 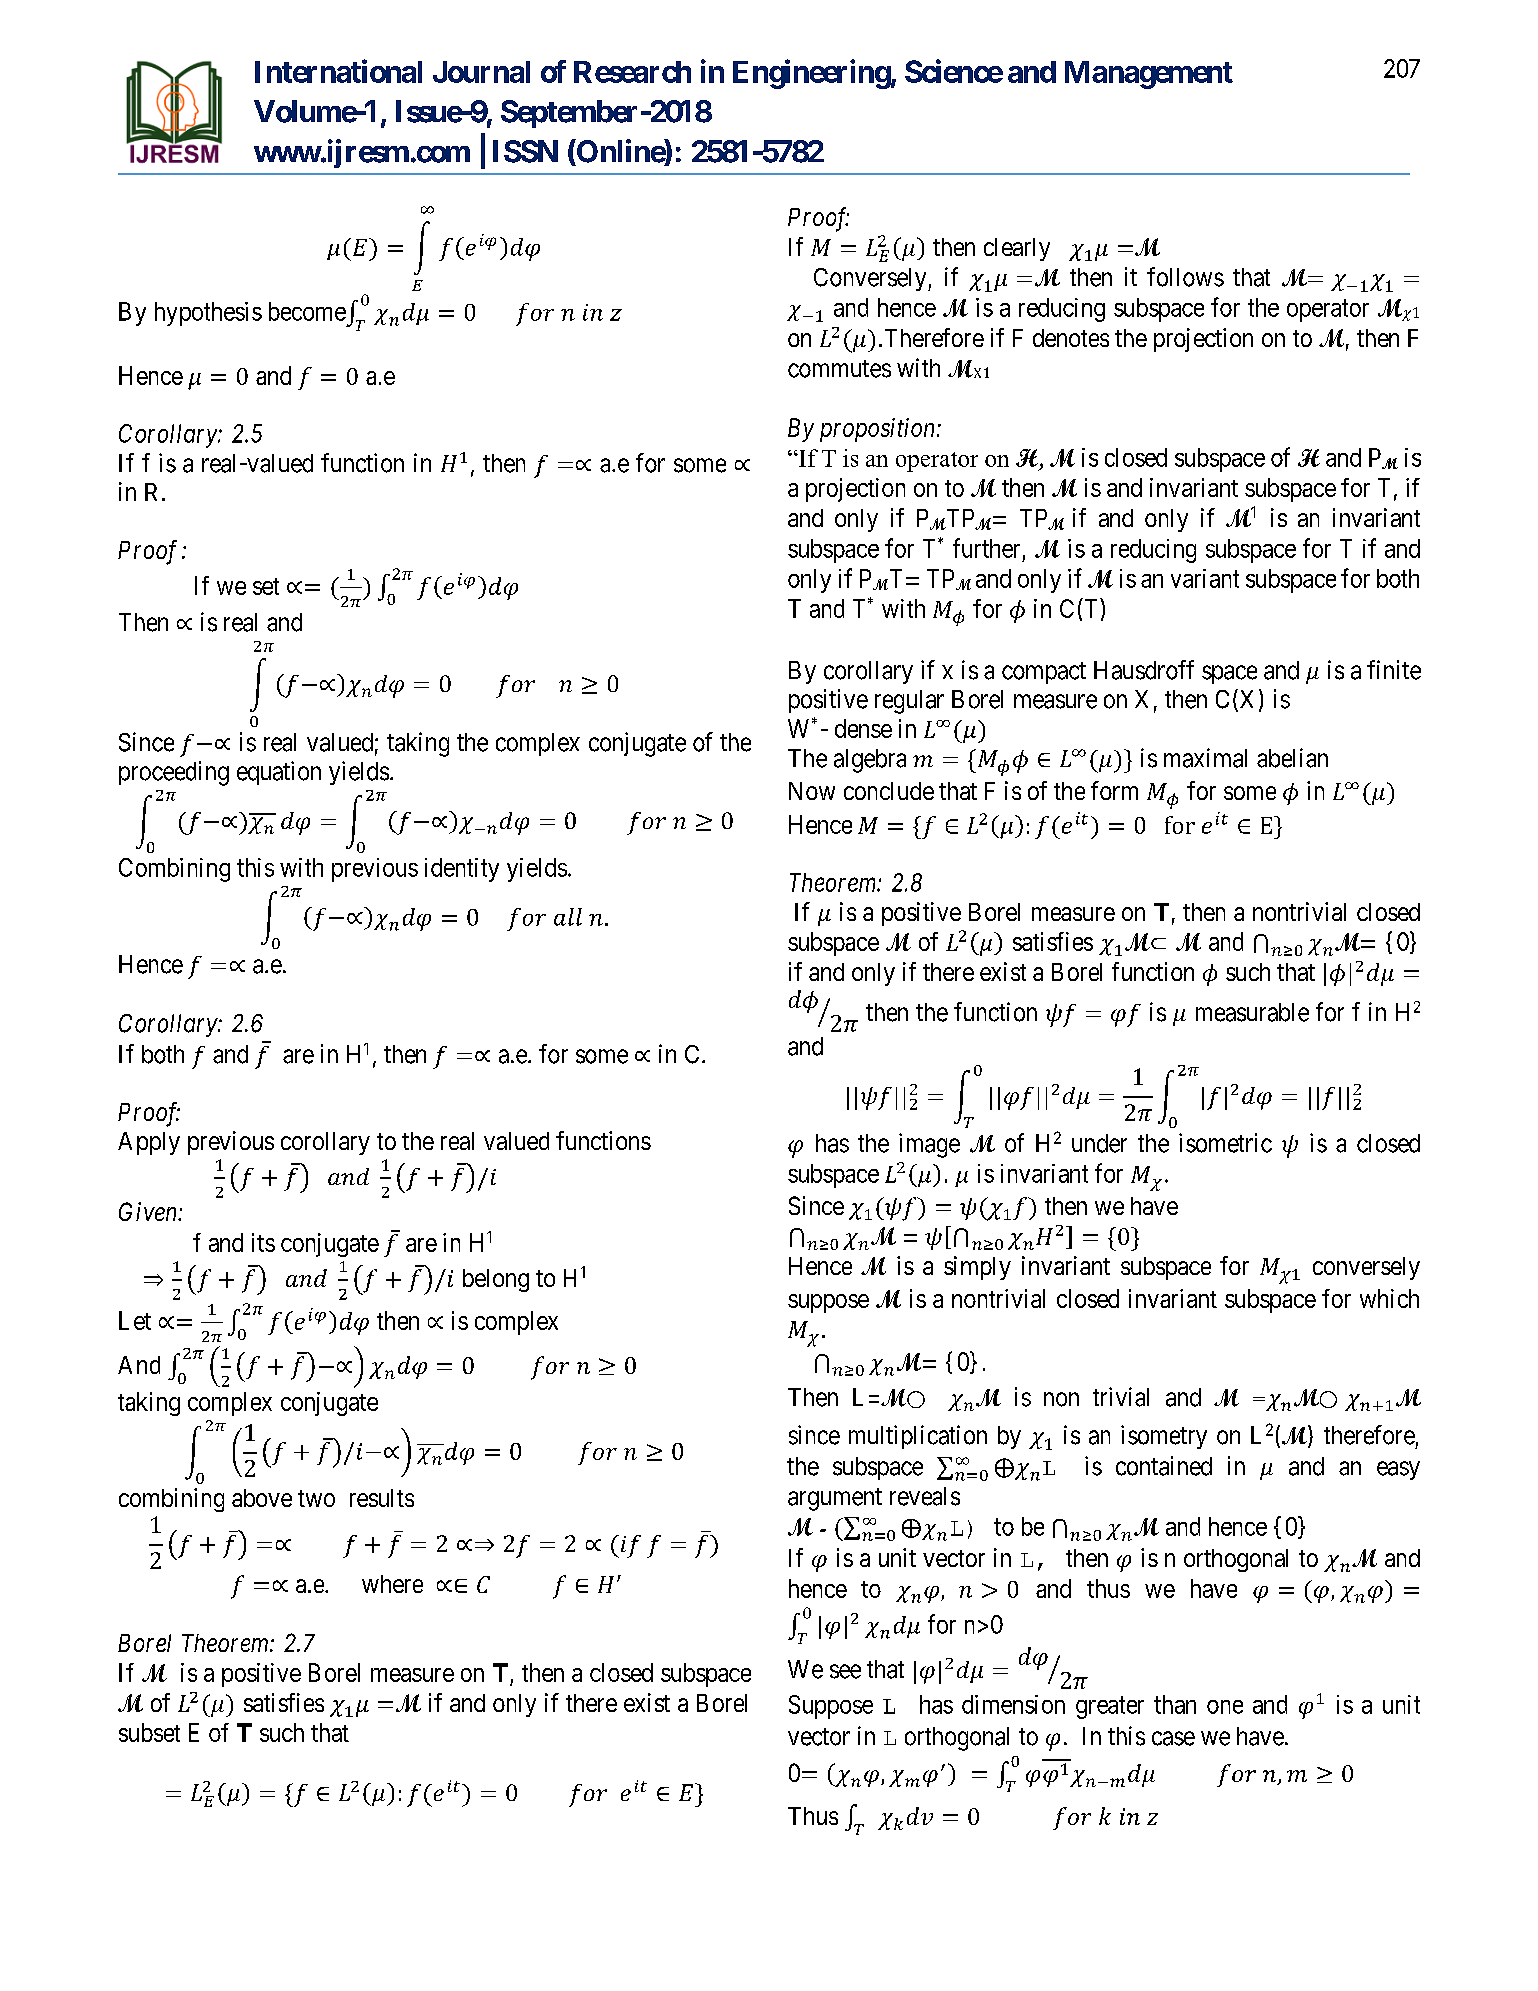 What do you see at coordinates (1099, 1143) in the image?
I see `under` at bounding box center [1099, 1143].
